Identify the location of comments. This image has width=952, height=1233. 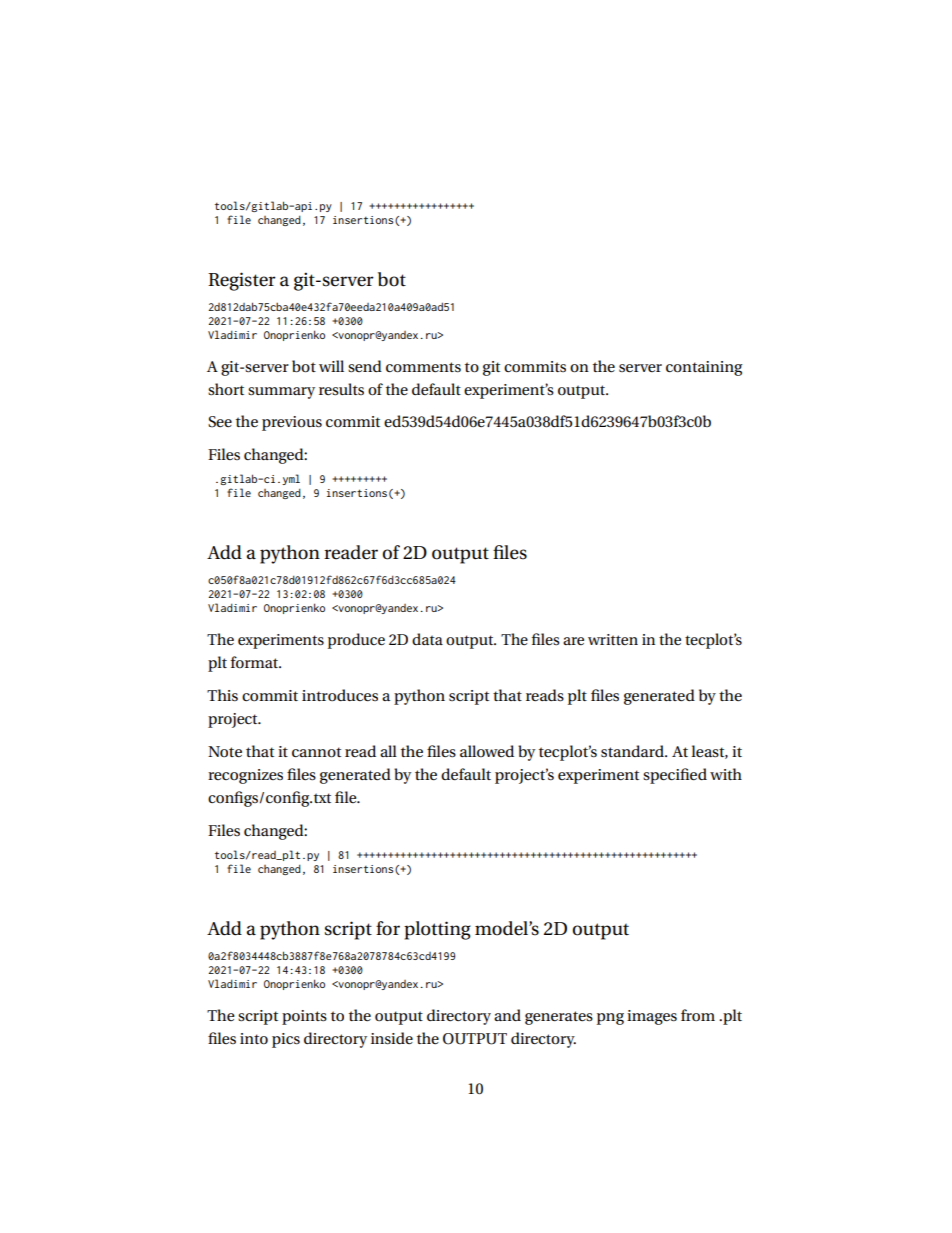
(423, 367).
